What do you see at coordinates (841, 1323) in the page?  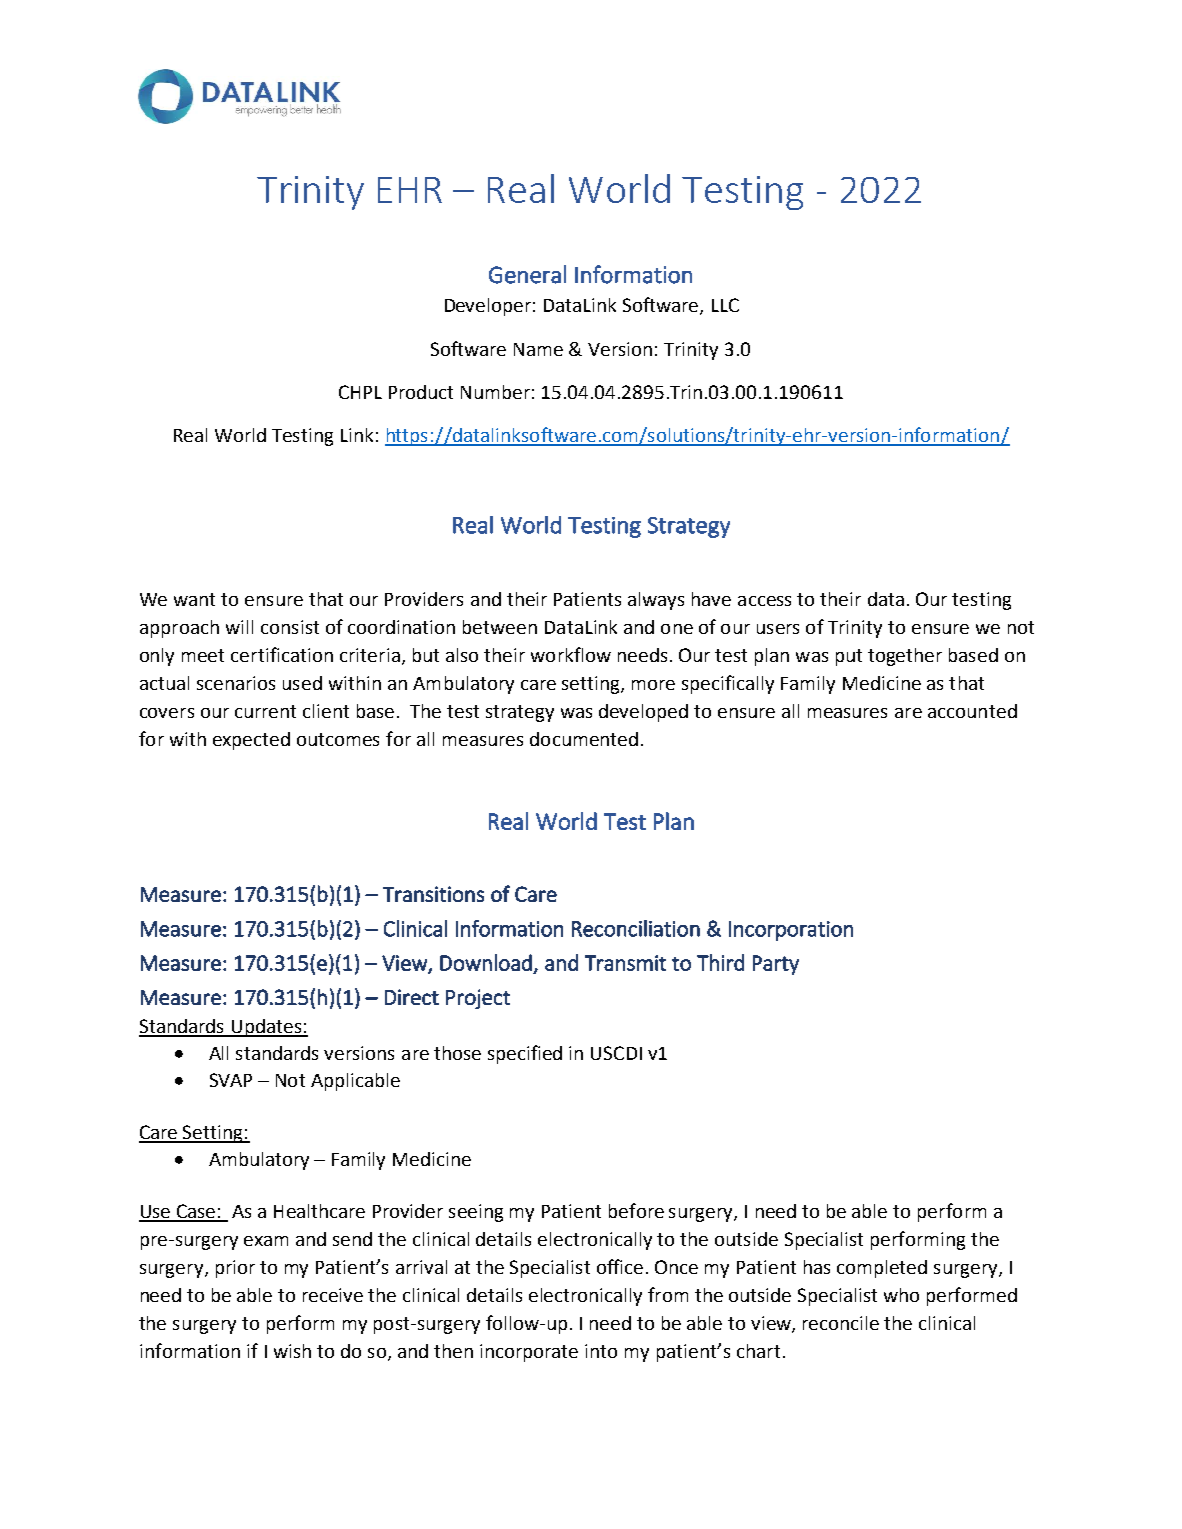 I see `reconcile` at bounding box center [841, 1323].
